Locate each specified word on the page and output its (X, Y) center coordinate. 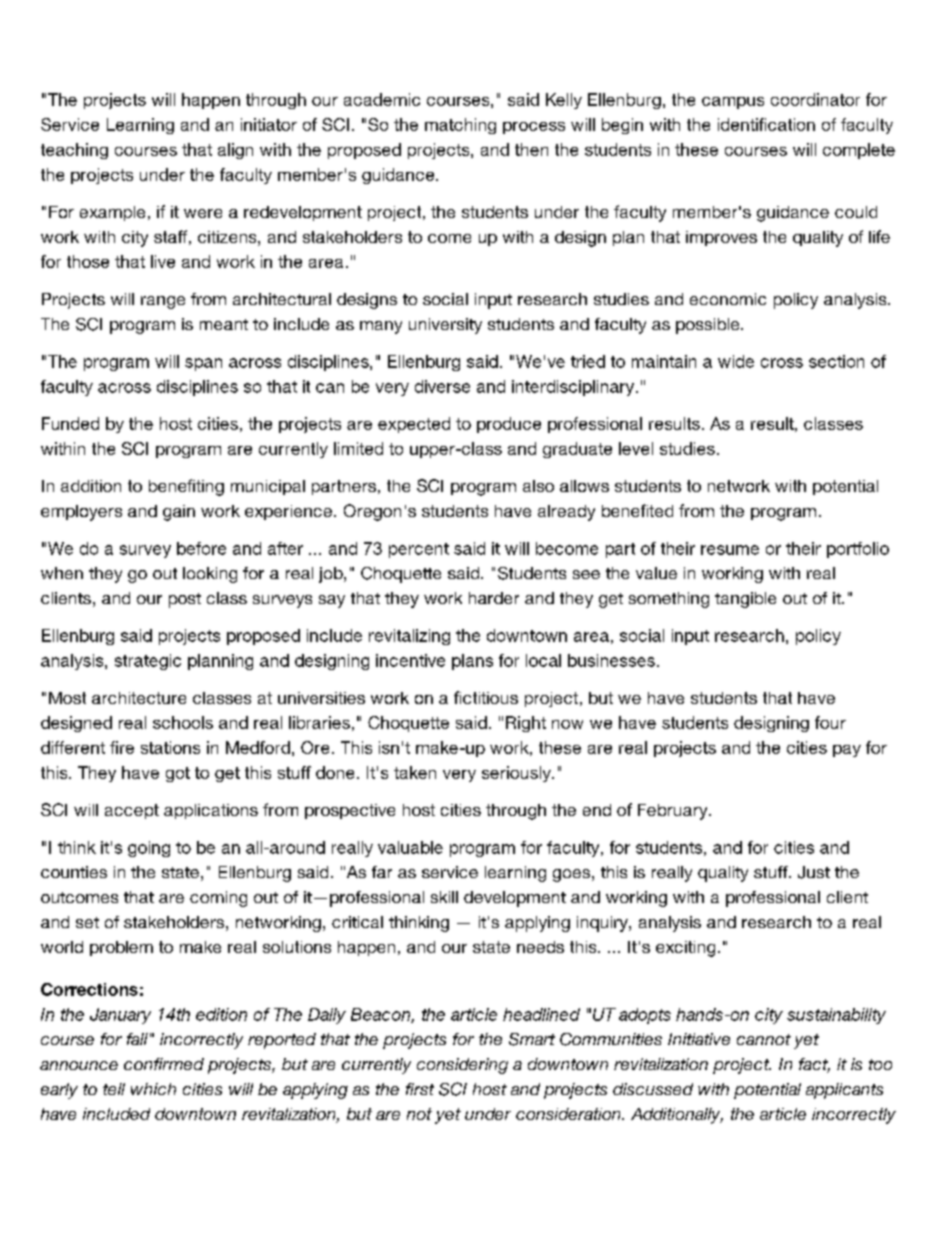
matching (460, 126)
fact (814, 1065)
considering (462, 1066)
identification (766, 124)
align (235, 151)
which (153, 1089)
